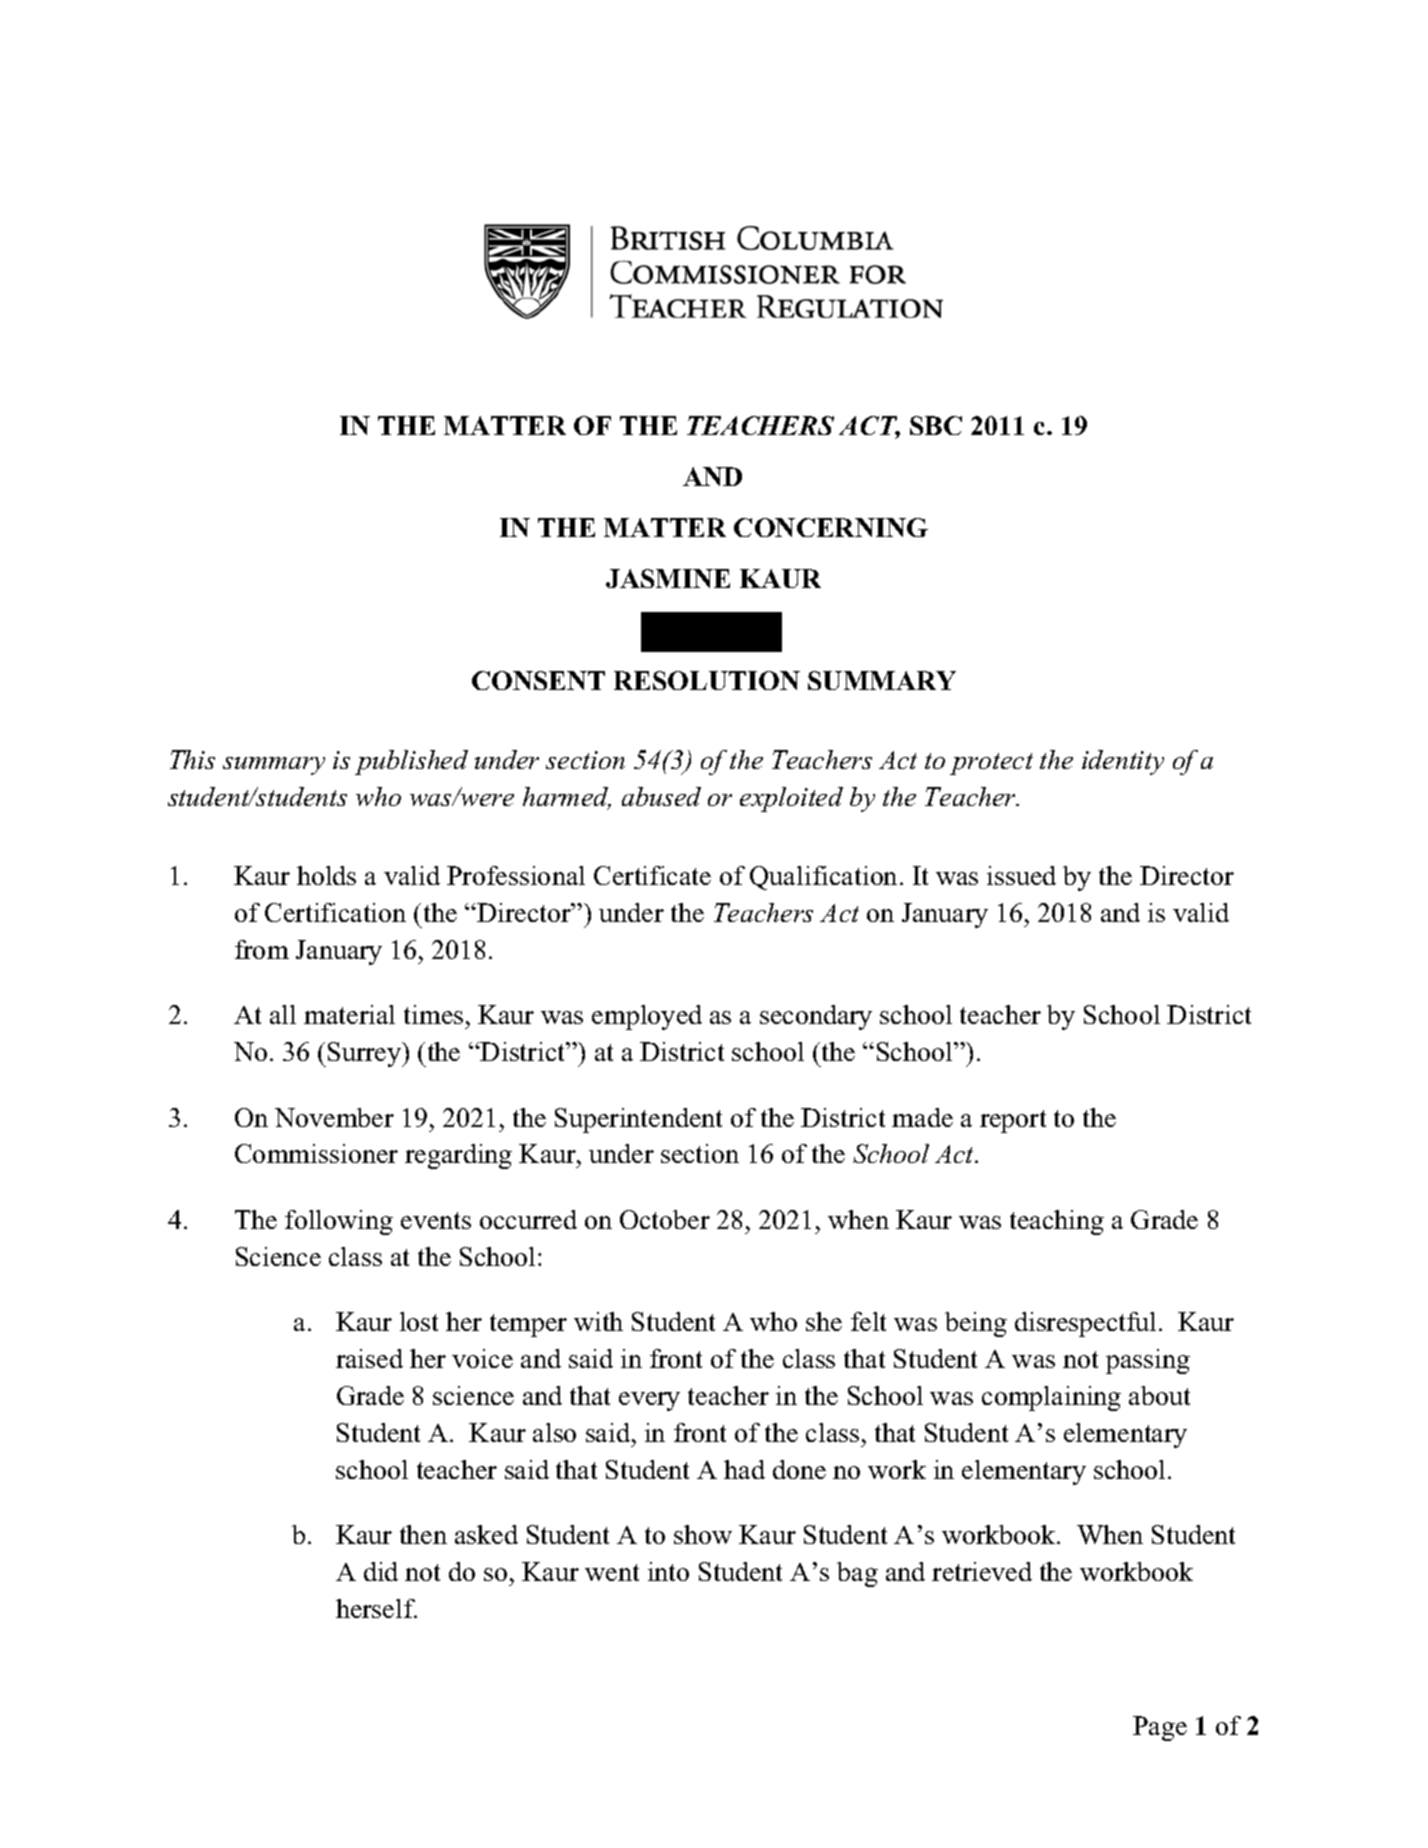 This page has width=1428, height=1848. What do you see at coordinates (1085, 1324) in the page?
I see `disrespectful` at bounding box center [1085, 1324].
